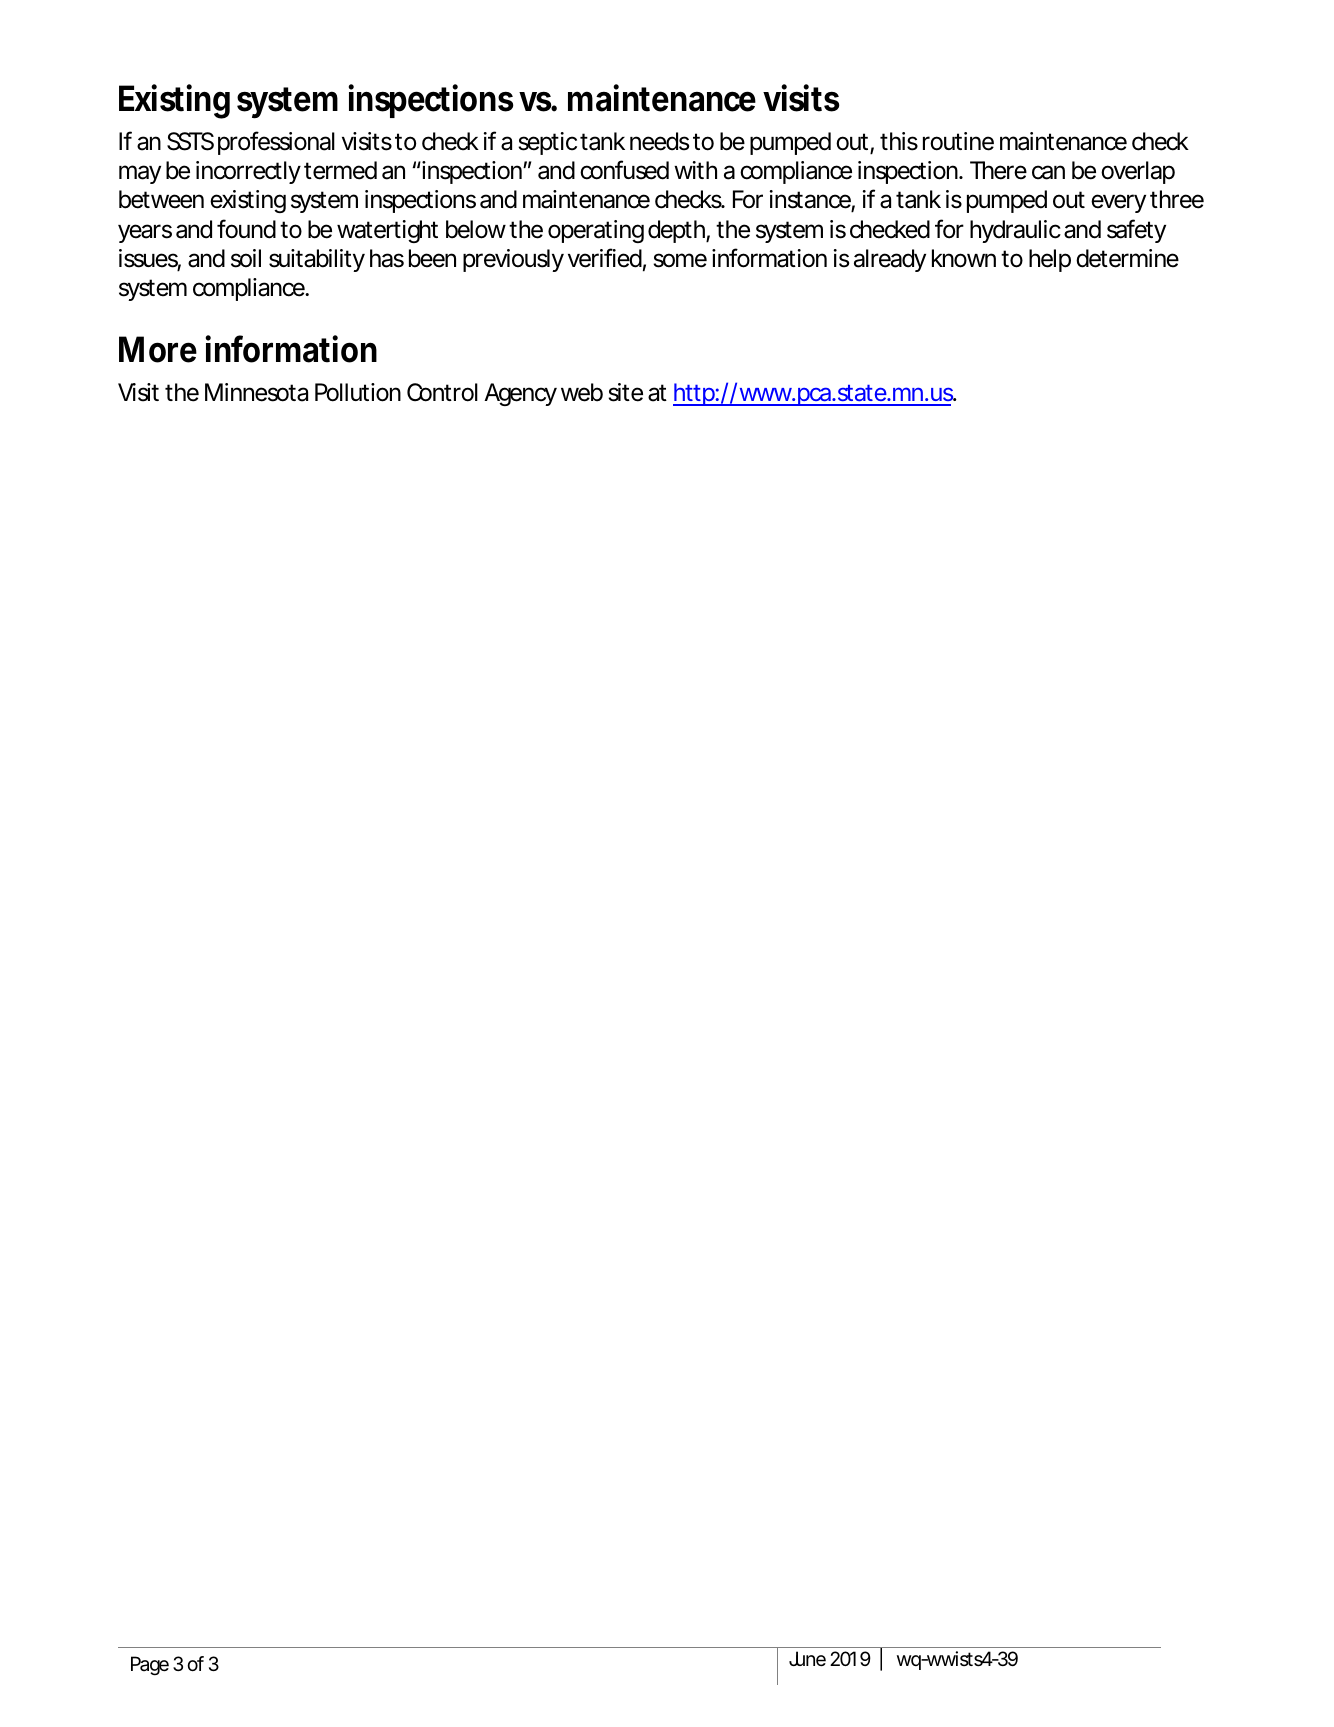 The width and height of the document is (1334, 1727). I want to click on Control, so click(442, 392).
